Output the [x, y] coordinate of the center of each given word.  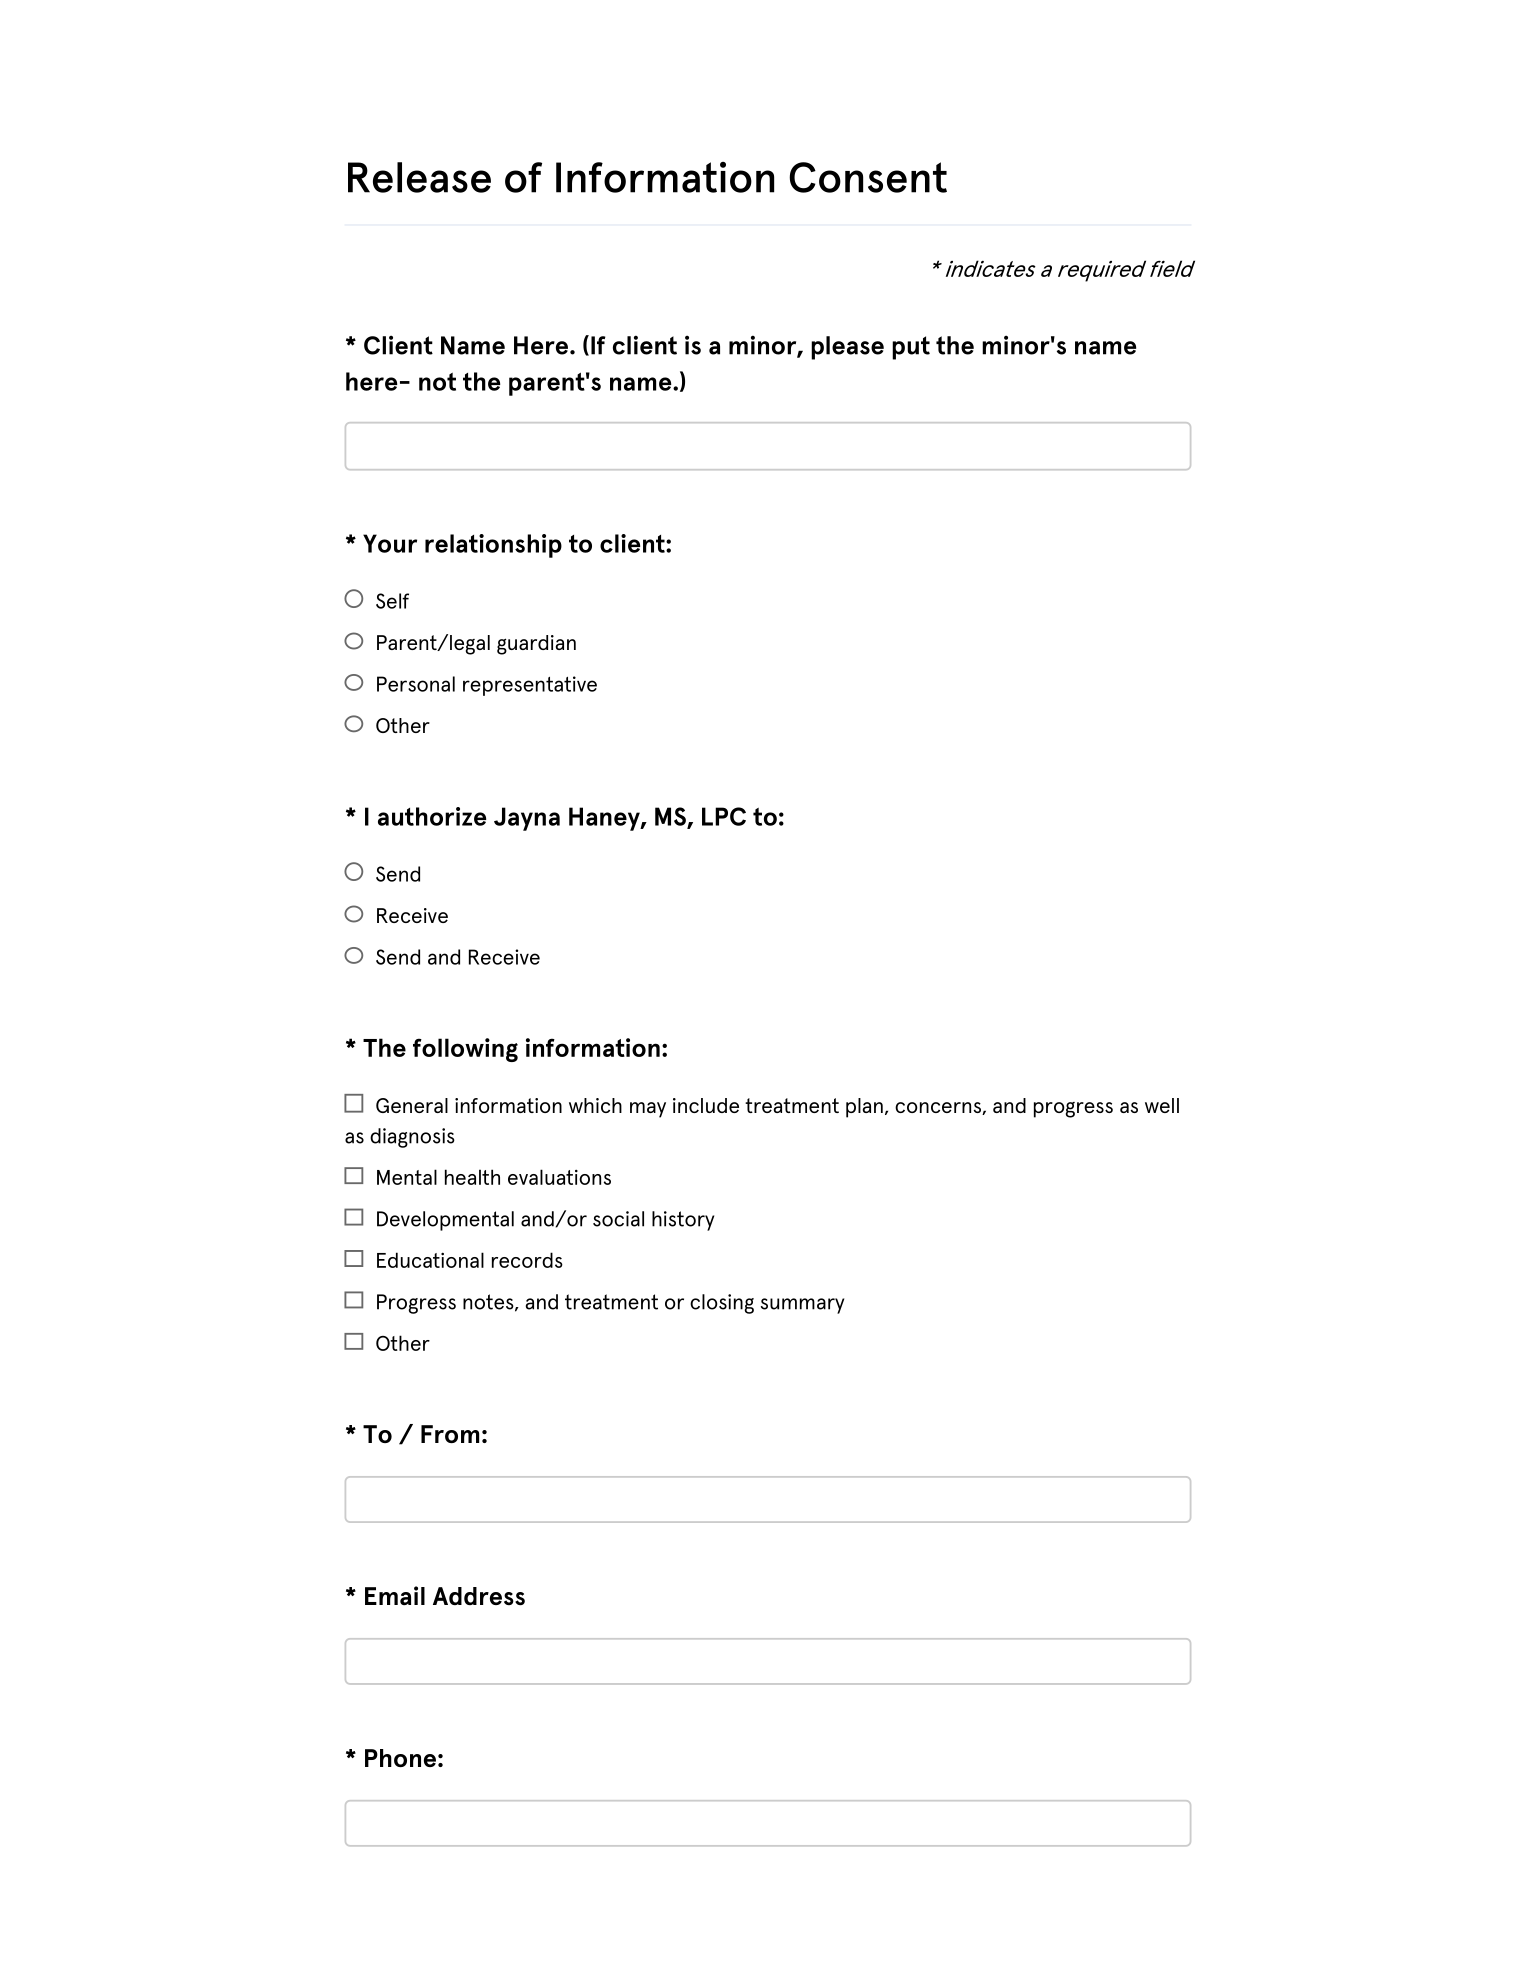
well [1162, 1105]
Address [479, 1596]
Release [419, 177]
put [911, 348]
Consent [868, 177]
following [465, 1050]
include [706, 1105]
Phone [400, 1758]
